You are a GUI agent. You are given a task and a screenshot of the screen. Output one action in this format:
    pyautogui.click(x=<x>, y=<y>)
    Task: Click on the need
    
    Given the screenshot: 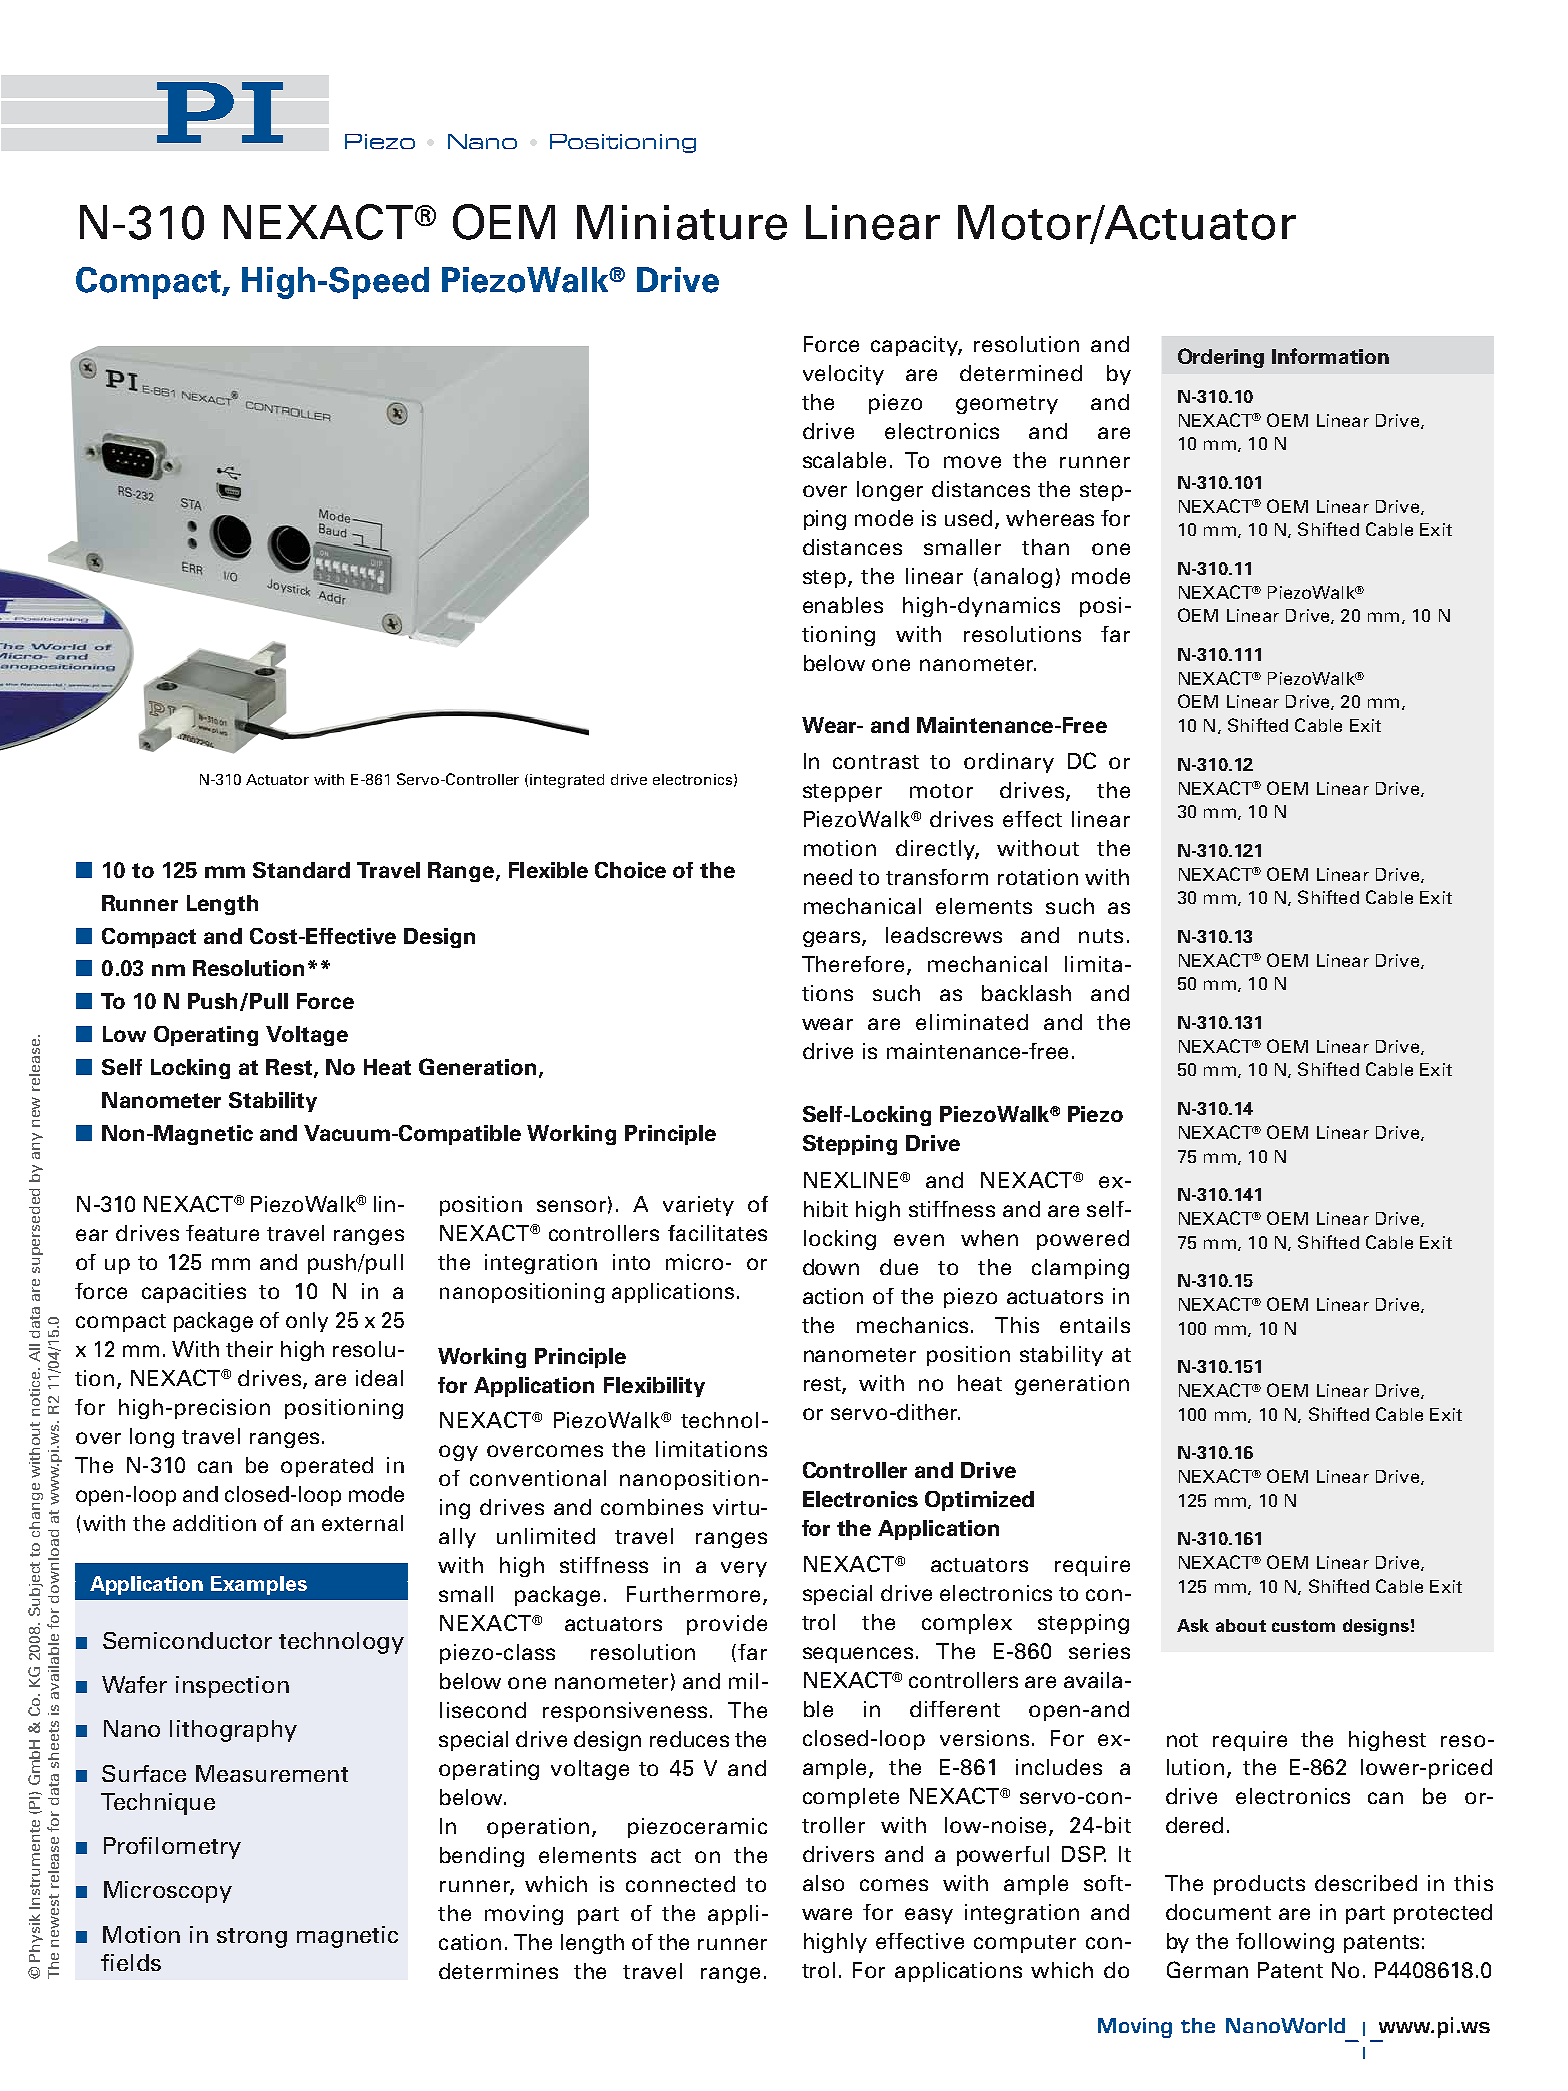 What is the action you would take?
    pyautogui.click(x=828, y=877)
